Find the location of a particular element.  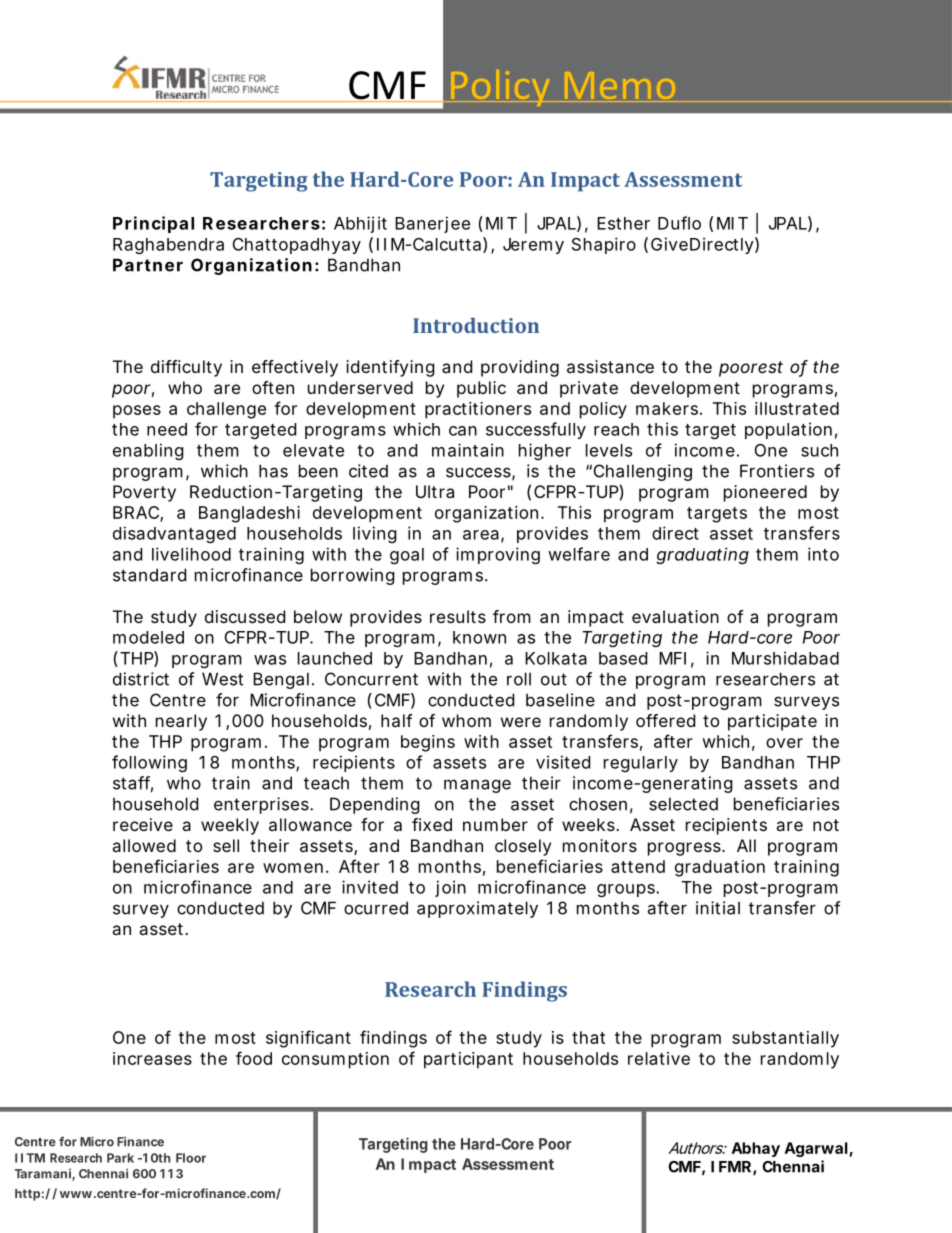

area is located at coordinates (481, 535).
